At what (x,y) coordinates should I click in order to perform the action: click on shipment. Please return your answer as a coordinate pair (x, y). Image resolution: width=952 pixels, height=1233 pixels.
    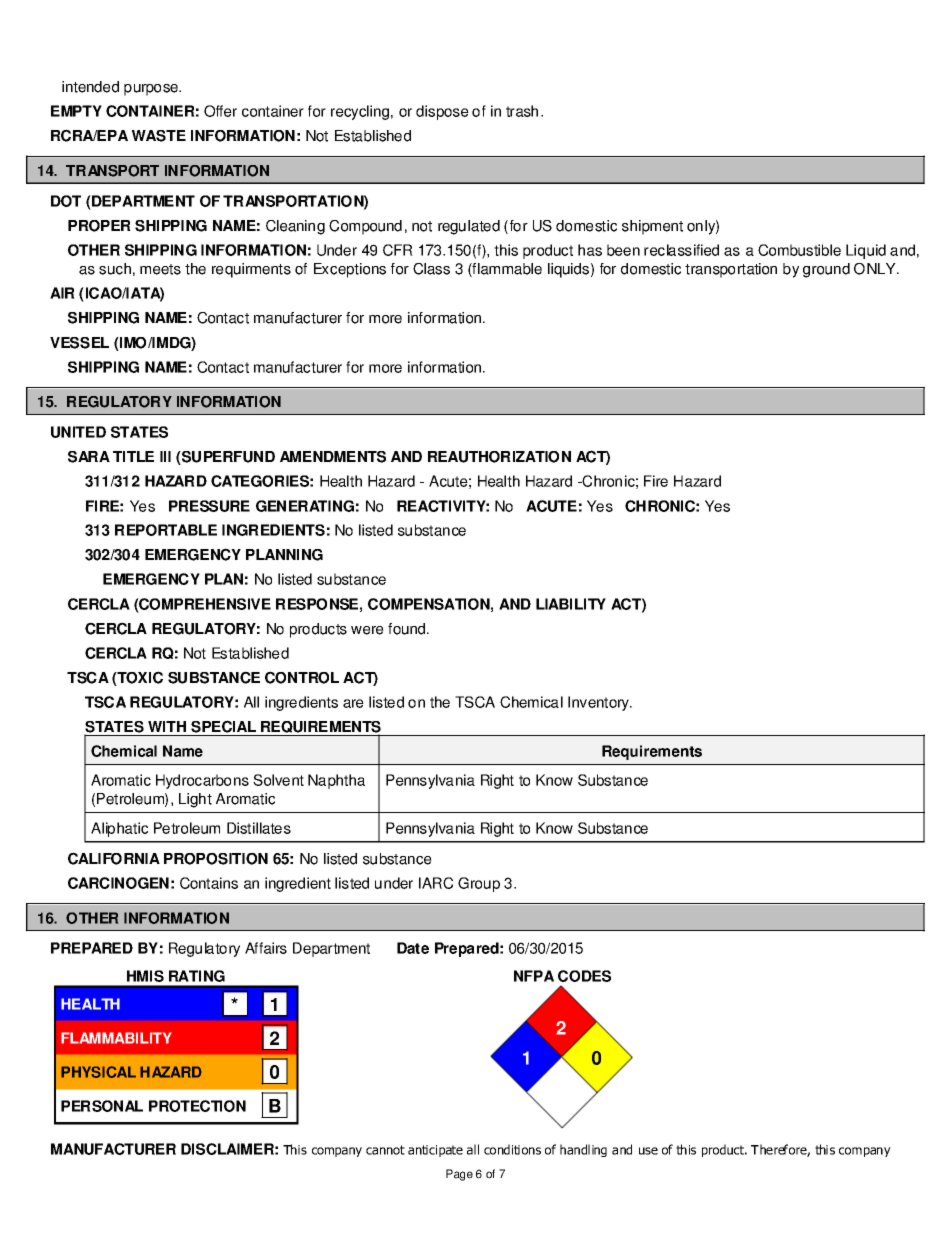
    Looking at the image, I should click on (652, 227).
